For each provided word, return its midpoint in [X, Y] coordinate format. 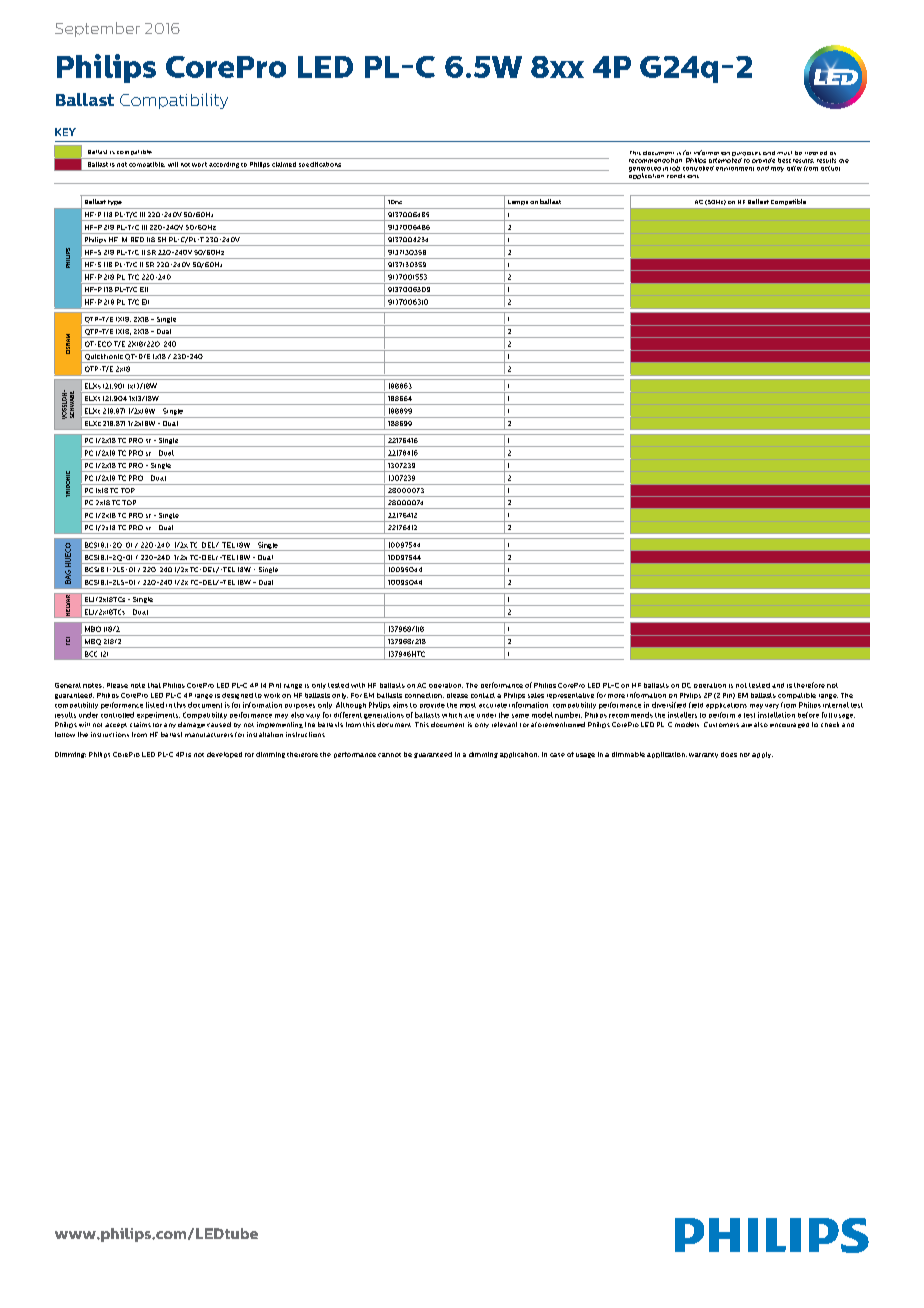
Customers [721, 724]
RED [137, 239]
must [784, 153]
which [452, 715]
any [170, 725]
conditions [683, 176]
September [97, 29]
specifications [320, 164]
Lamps [518, 202]
